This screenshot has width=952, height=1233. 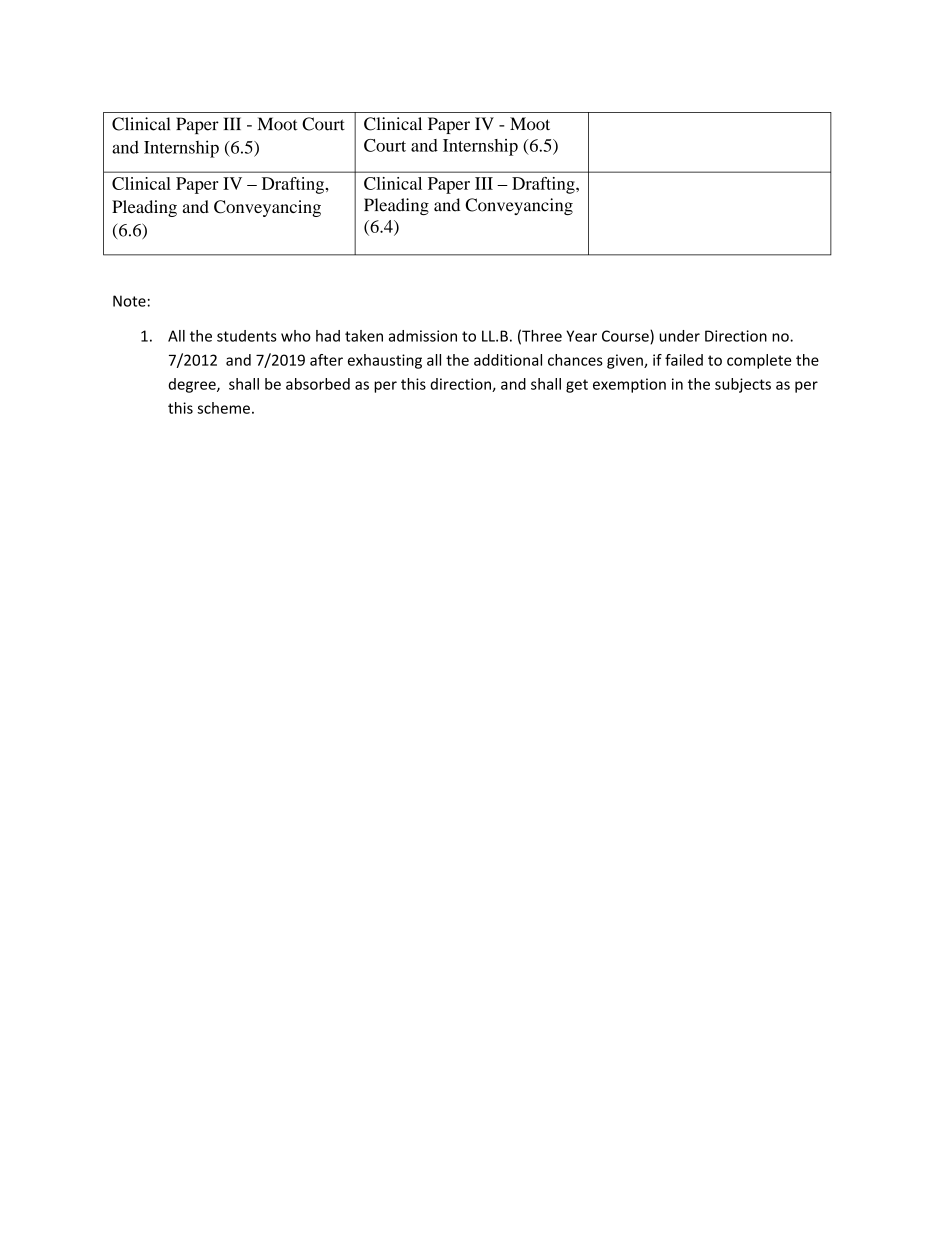 What do you see at coordinates (223, 408) in the screenshot?
I see `scheme` at bounding box center [223, 408].
